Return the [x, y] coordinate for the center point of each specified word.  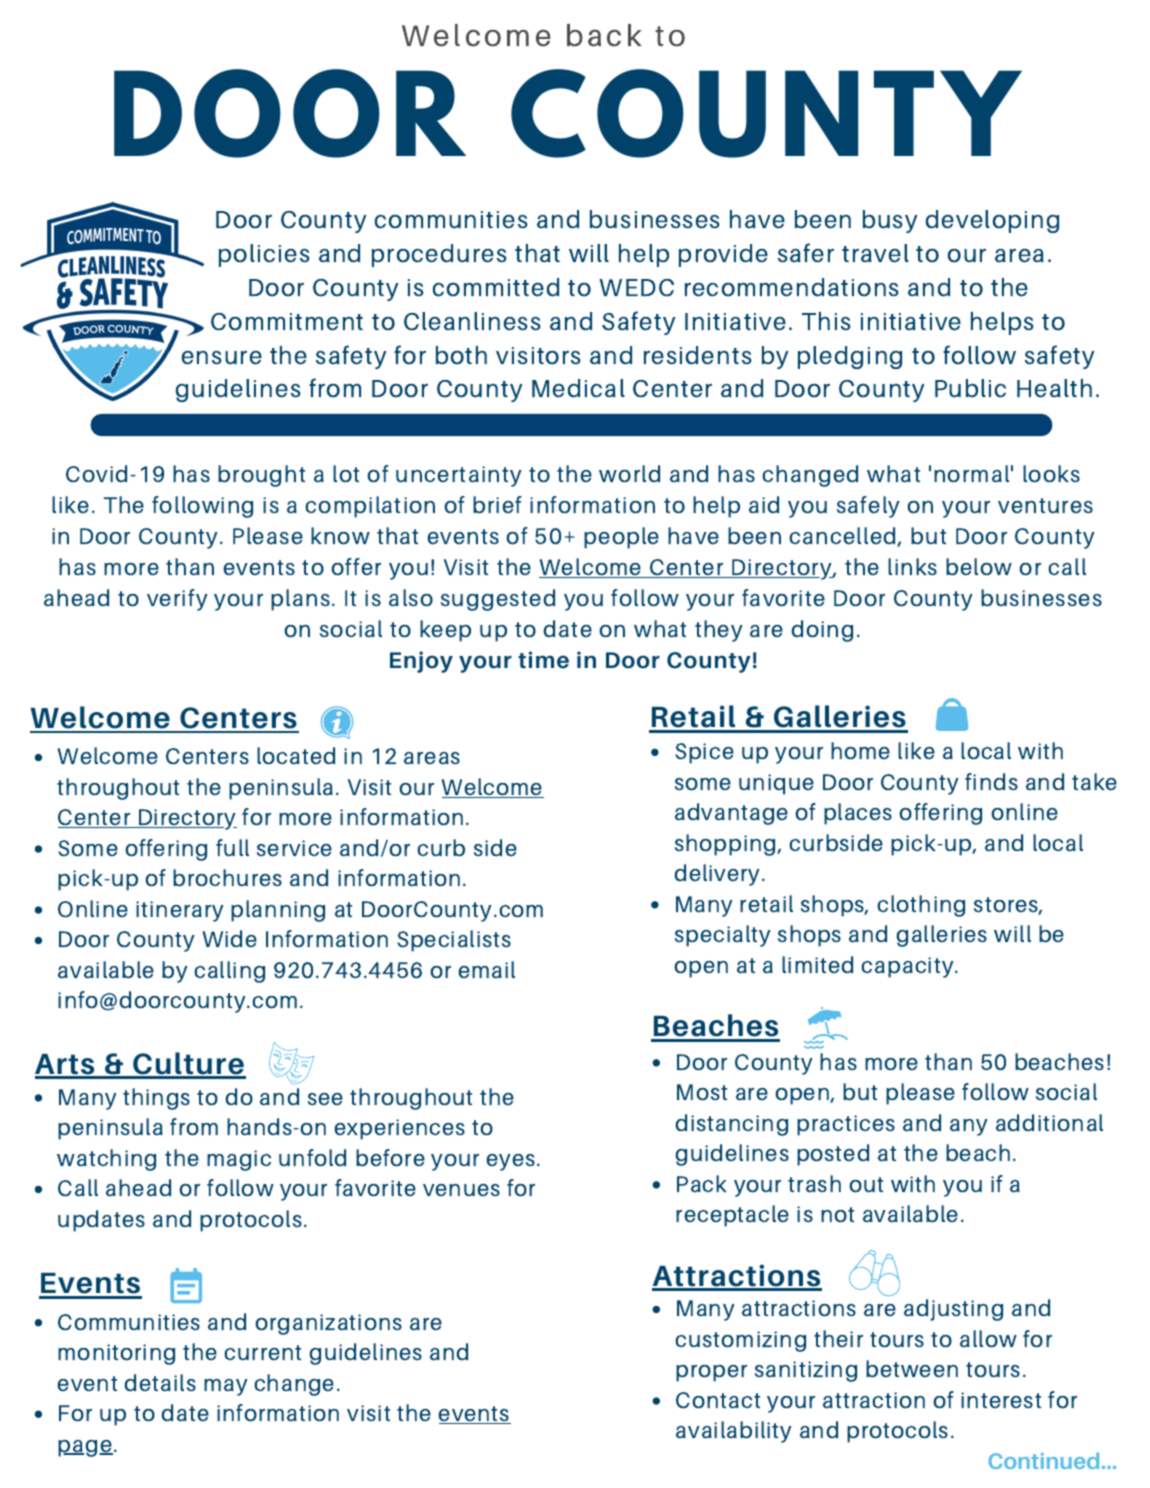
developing [992, 221]
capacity [908, 967]
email [486, 970]
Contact [718, 1400]
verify [177, 600]
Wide [230, 938]
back [604, 35]
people [621, 538]
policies [264, 255]
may [225, 1387]
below [979, 567]
